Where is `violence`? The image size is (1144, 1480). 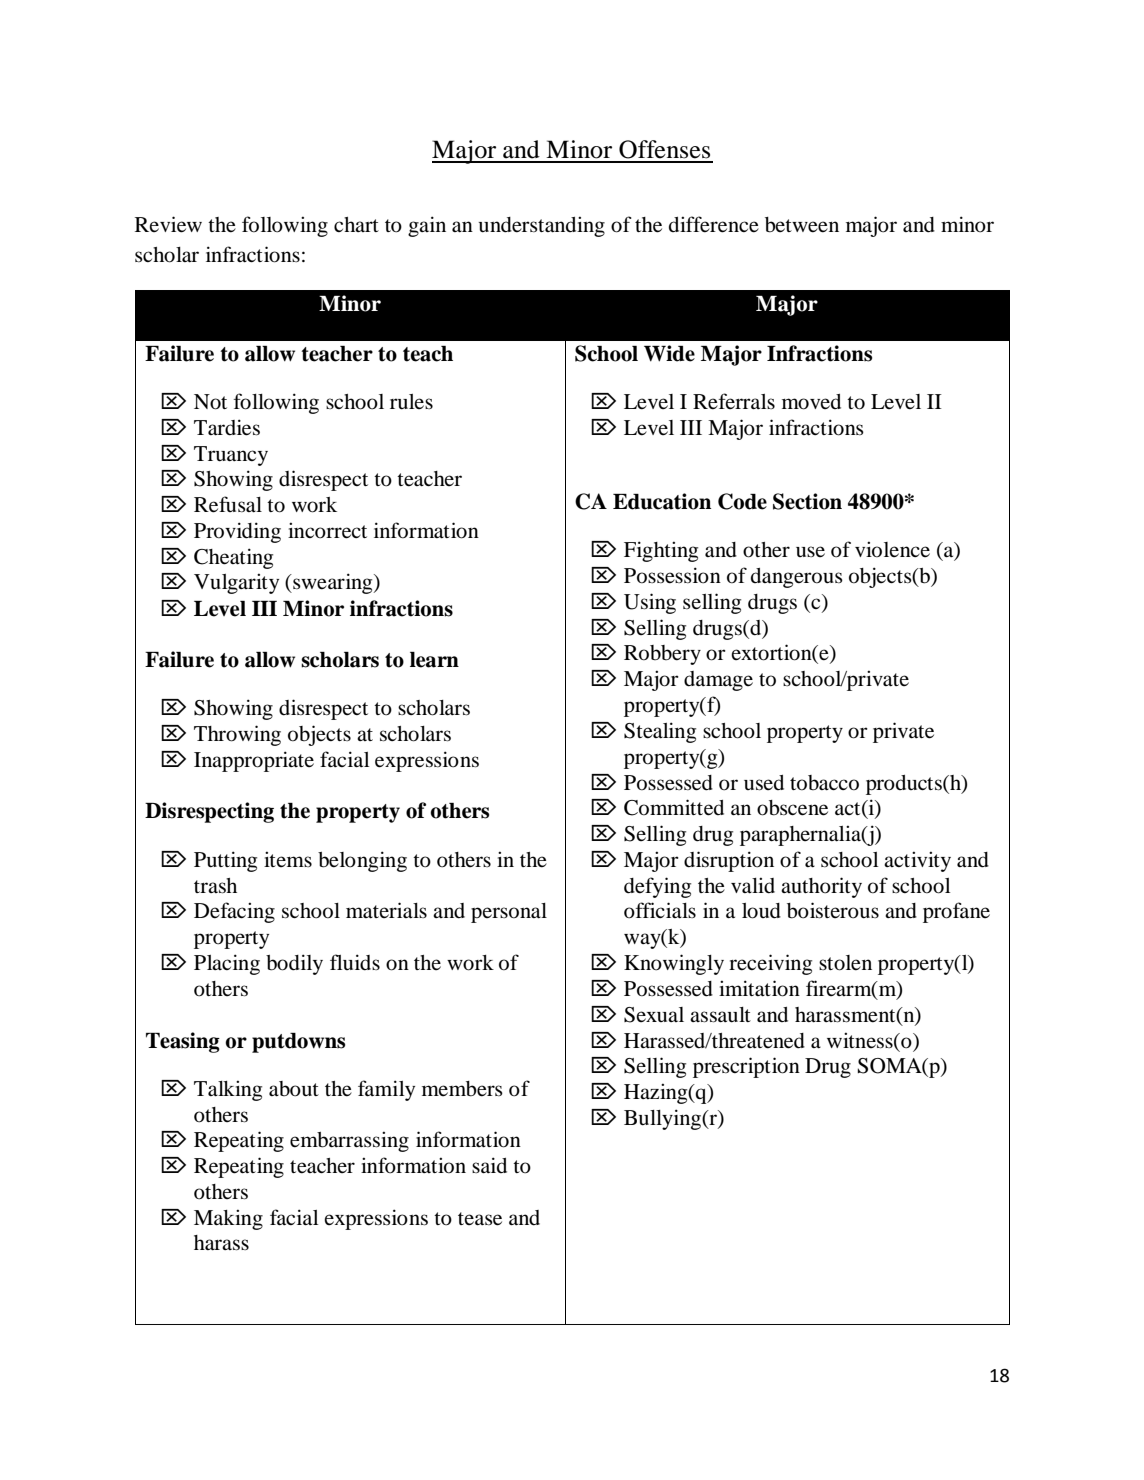 violence is located at coordinates (892, 549).
